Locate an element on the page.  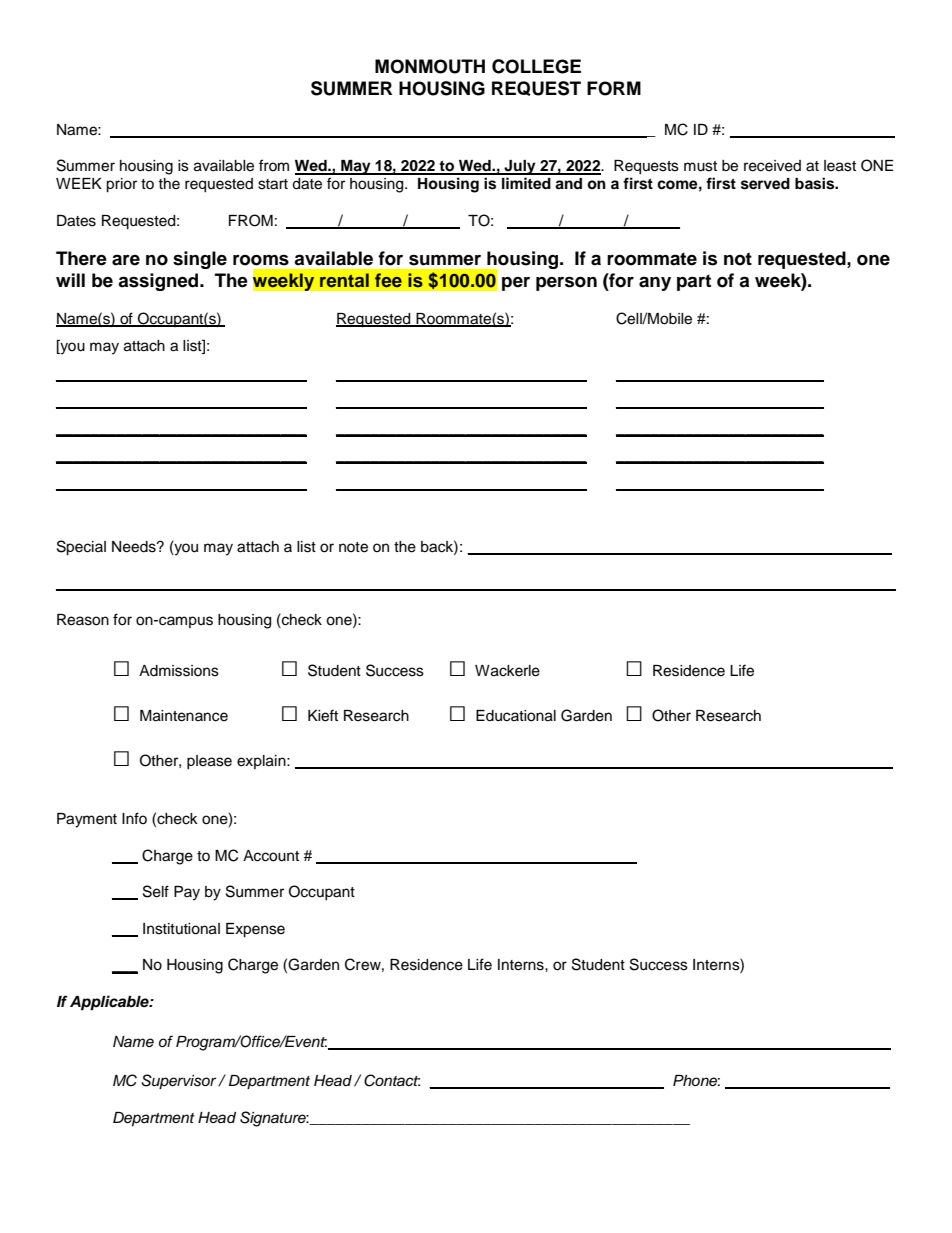
Educational is located at coordinates (516, 716).
